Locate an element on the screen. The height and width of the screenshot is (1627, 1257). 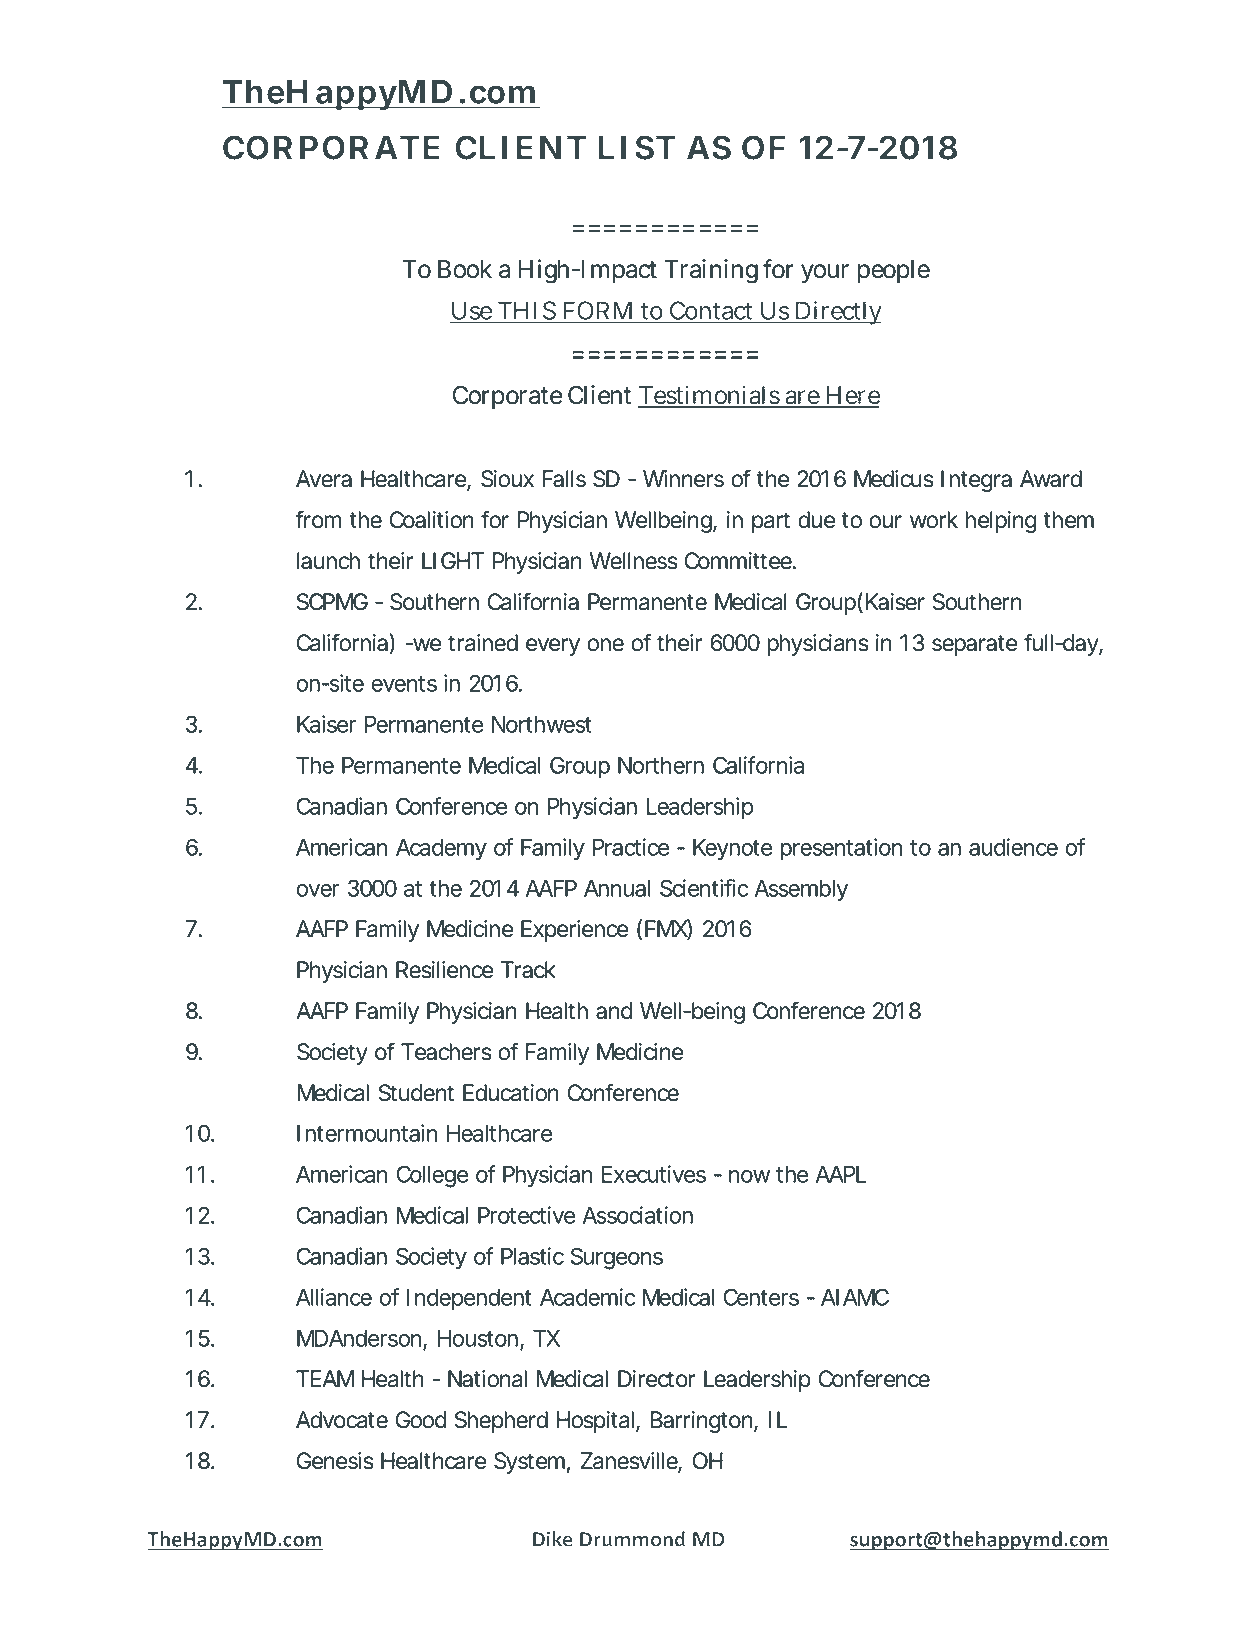
Genesis is located at coordinates (335, 1461).
